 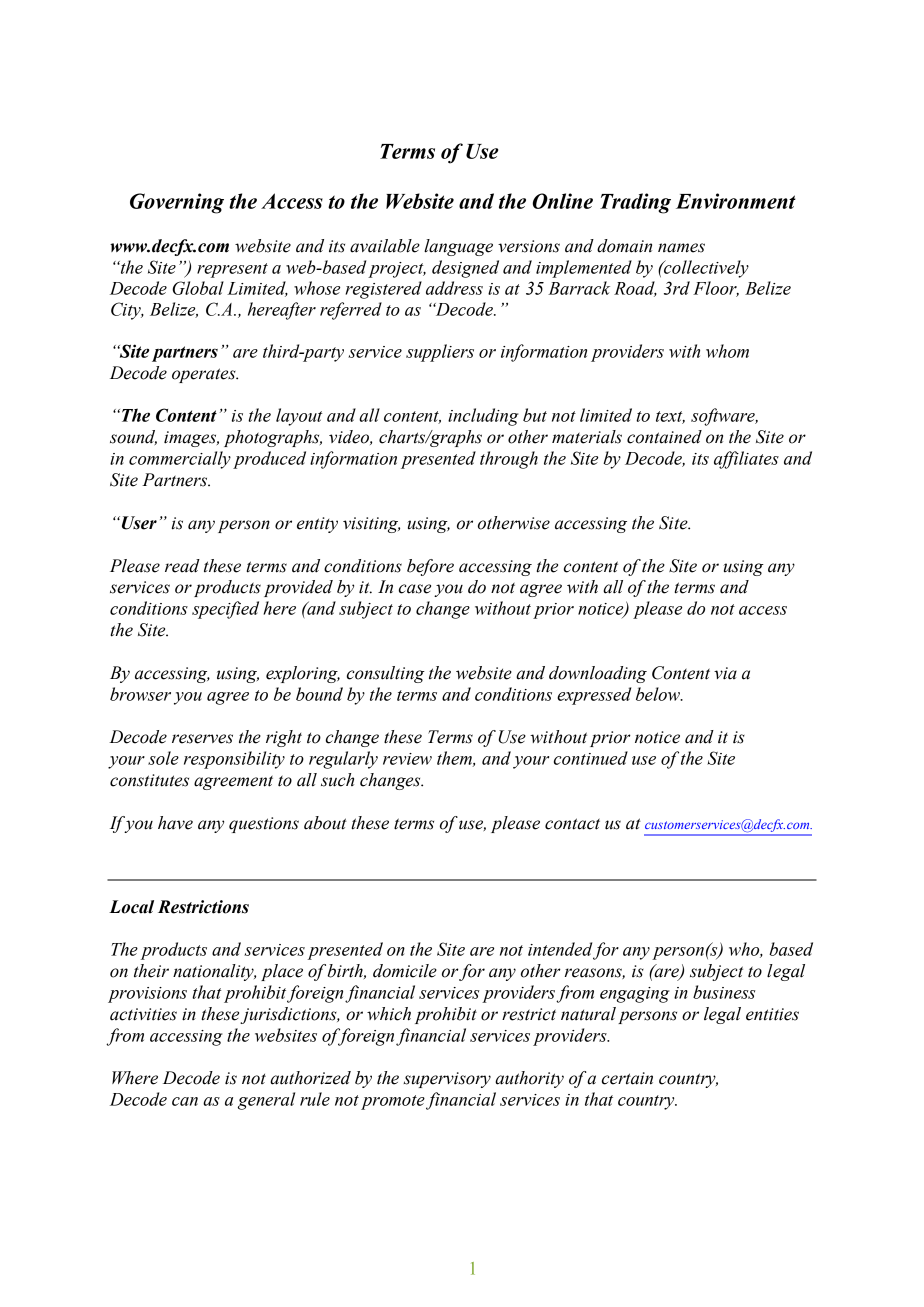 I want to click on Governing, so click(x=177, y=203).
